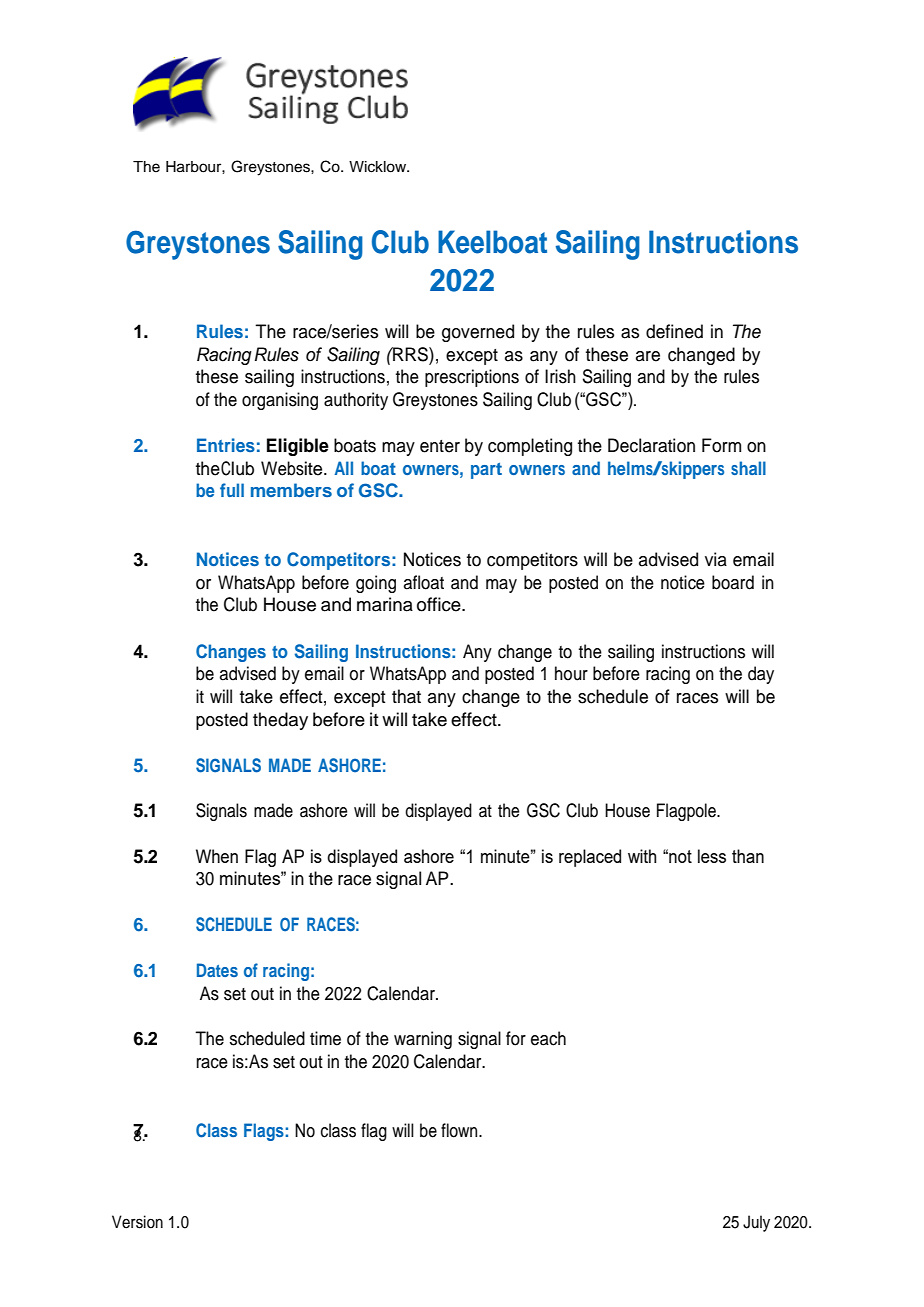 The width and height of the document is (924, 1307). I want to click on Version, so click(137, 1222).
